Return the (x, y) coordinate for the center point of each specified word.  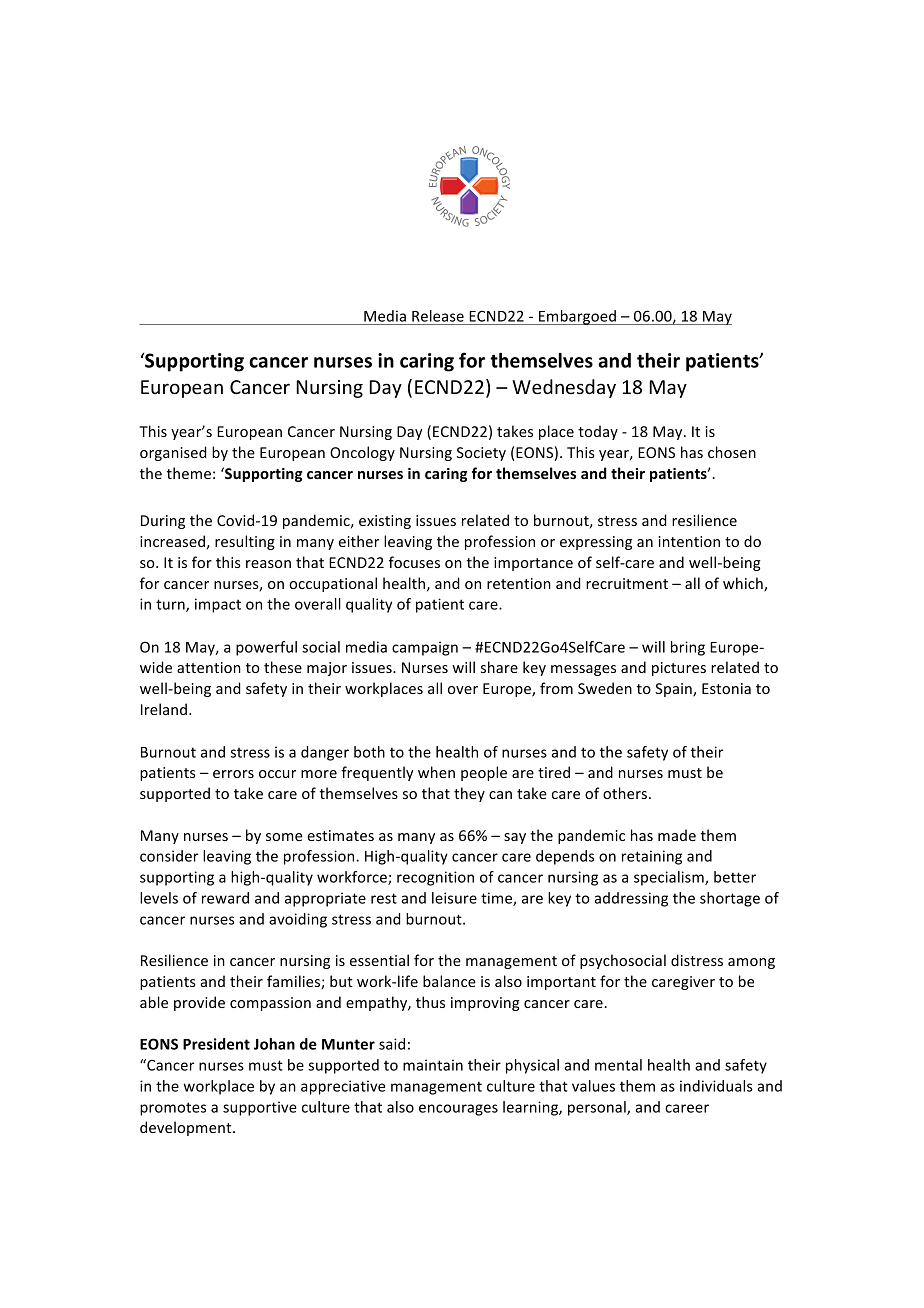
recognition (435, 878)
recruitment (627, 583)
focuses (414, 562)
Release (438, 316)
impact (218, 605)
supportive (260, 1108)
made (677, 835)
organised (173, 453)
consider (169, 856)
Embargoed (577, 317)
